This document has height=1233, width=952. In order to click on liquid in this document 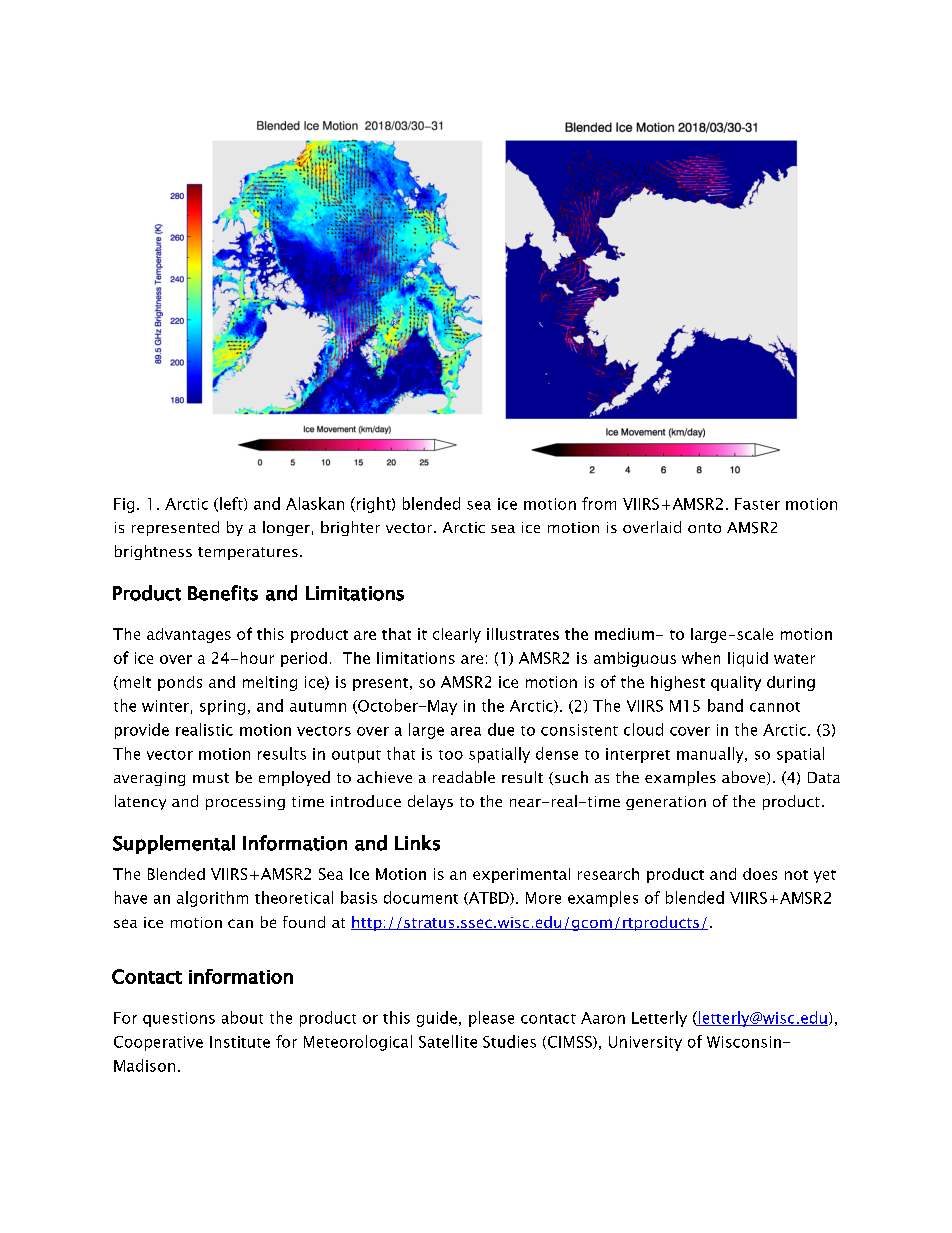, I will do `click(748, 659)`.
